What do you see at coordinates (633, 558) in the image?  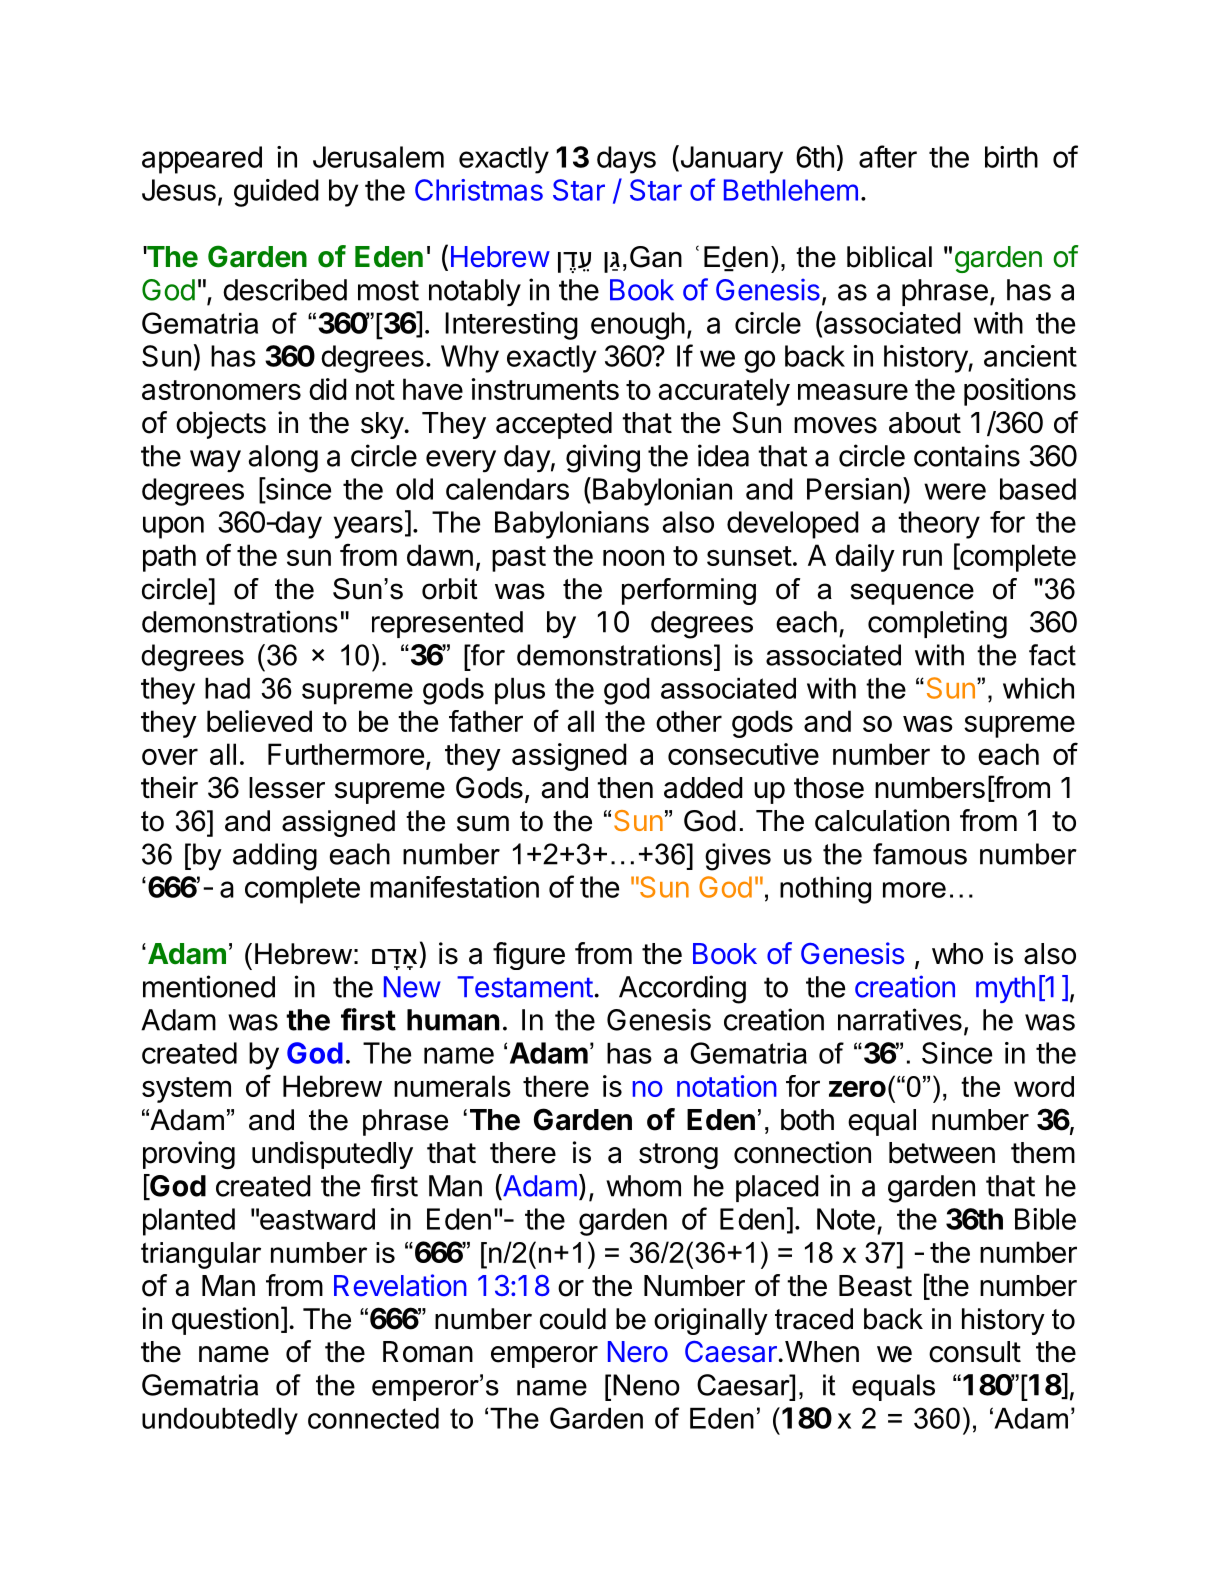 I see `noon` at bounding box center [633, 558].
